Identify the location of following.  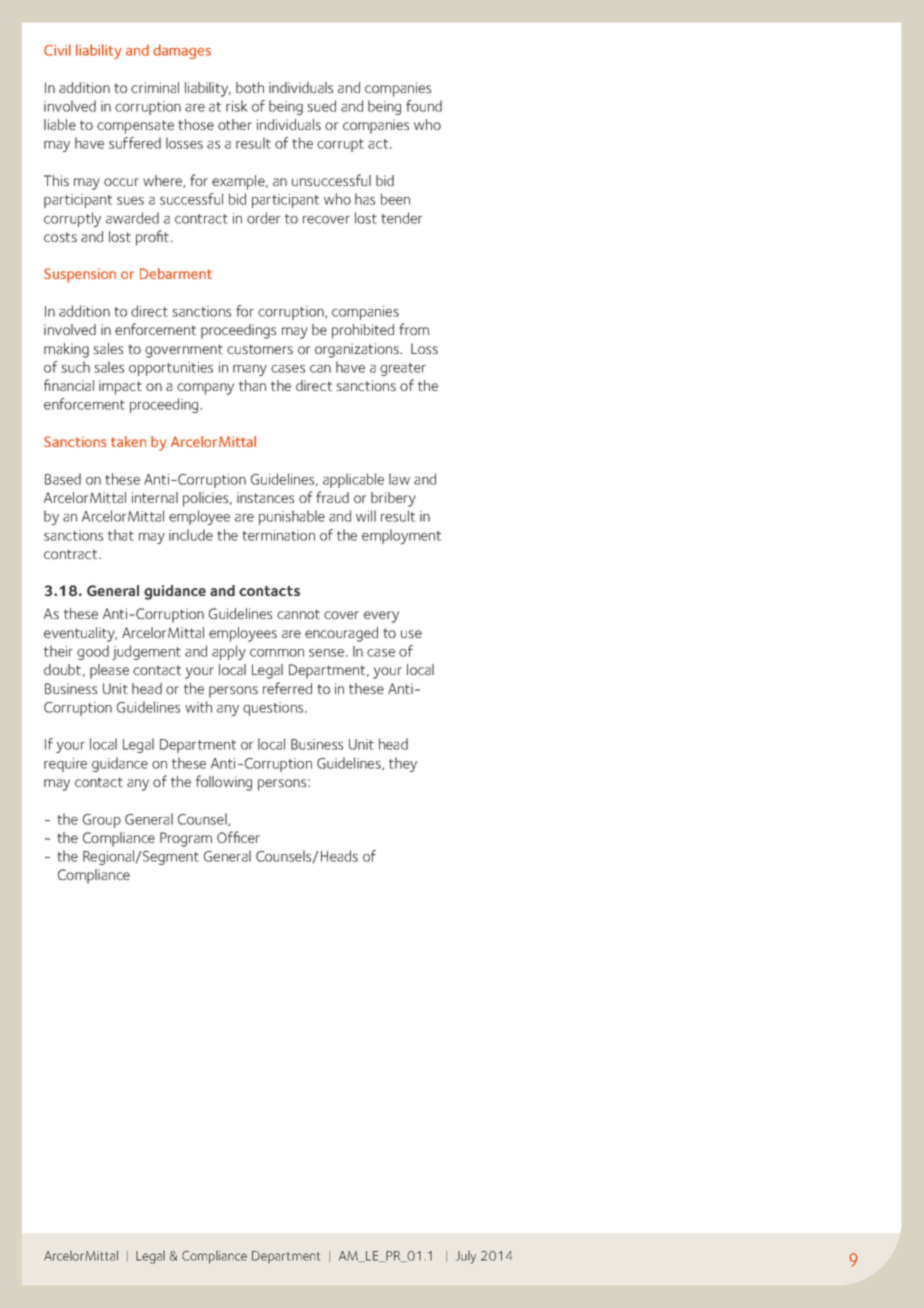
(224, 783).
